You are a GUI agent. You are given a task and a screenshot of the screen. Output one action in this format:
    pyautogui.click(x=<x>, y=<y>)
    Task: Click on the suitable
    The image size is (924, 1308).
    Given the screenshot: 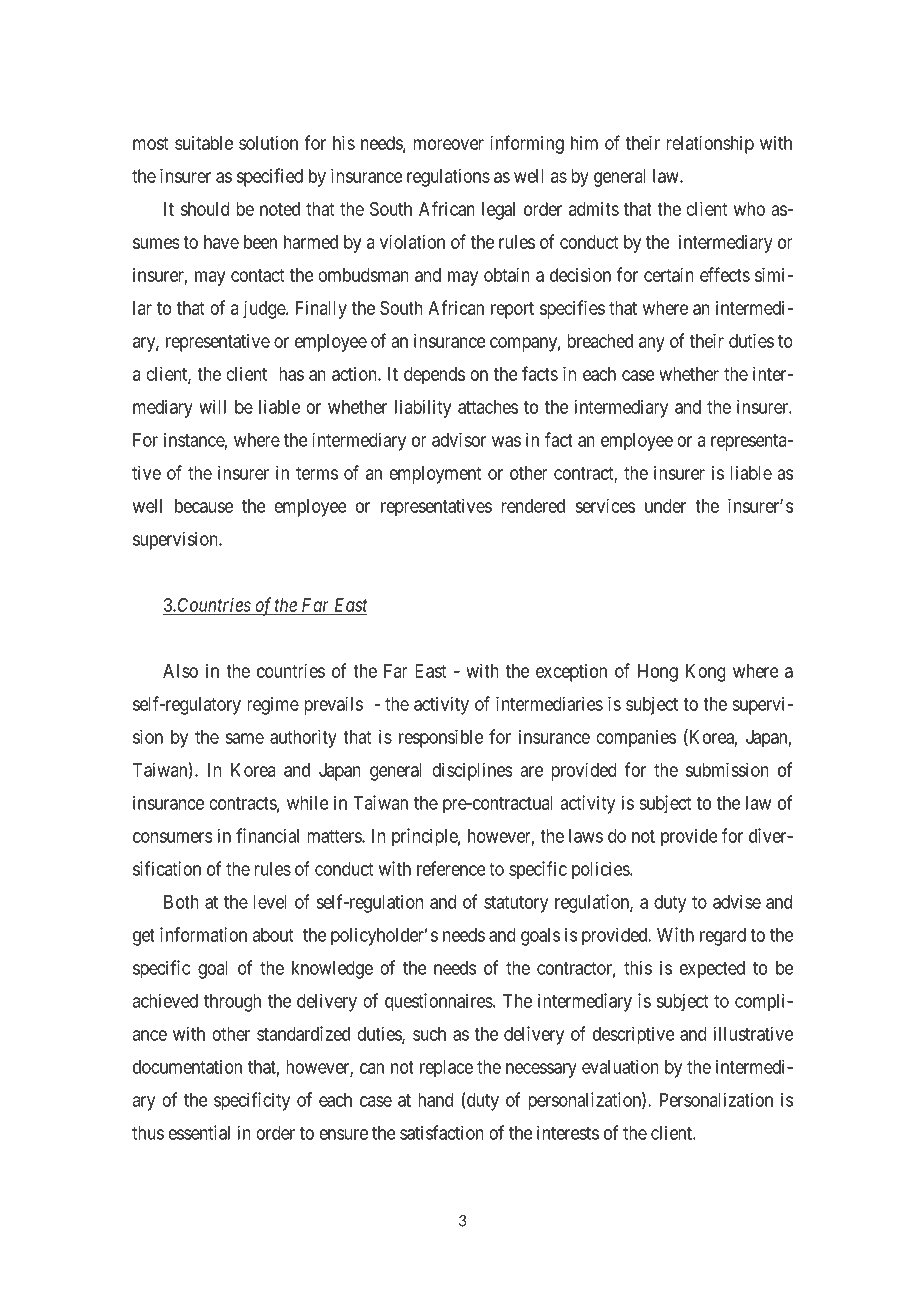 What is the action you would take?
    pyautogui.click(x=204, y=143)
